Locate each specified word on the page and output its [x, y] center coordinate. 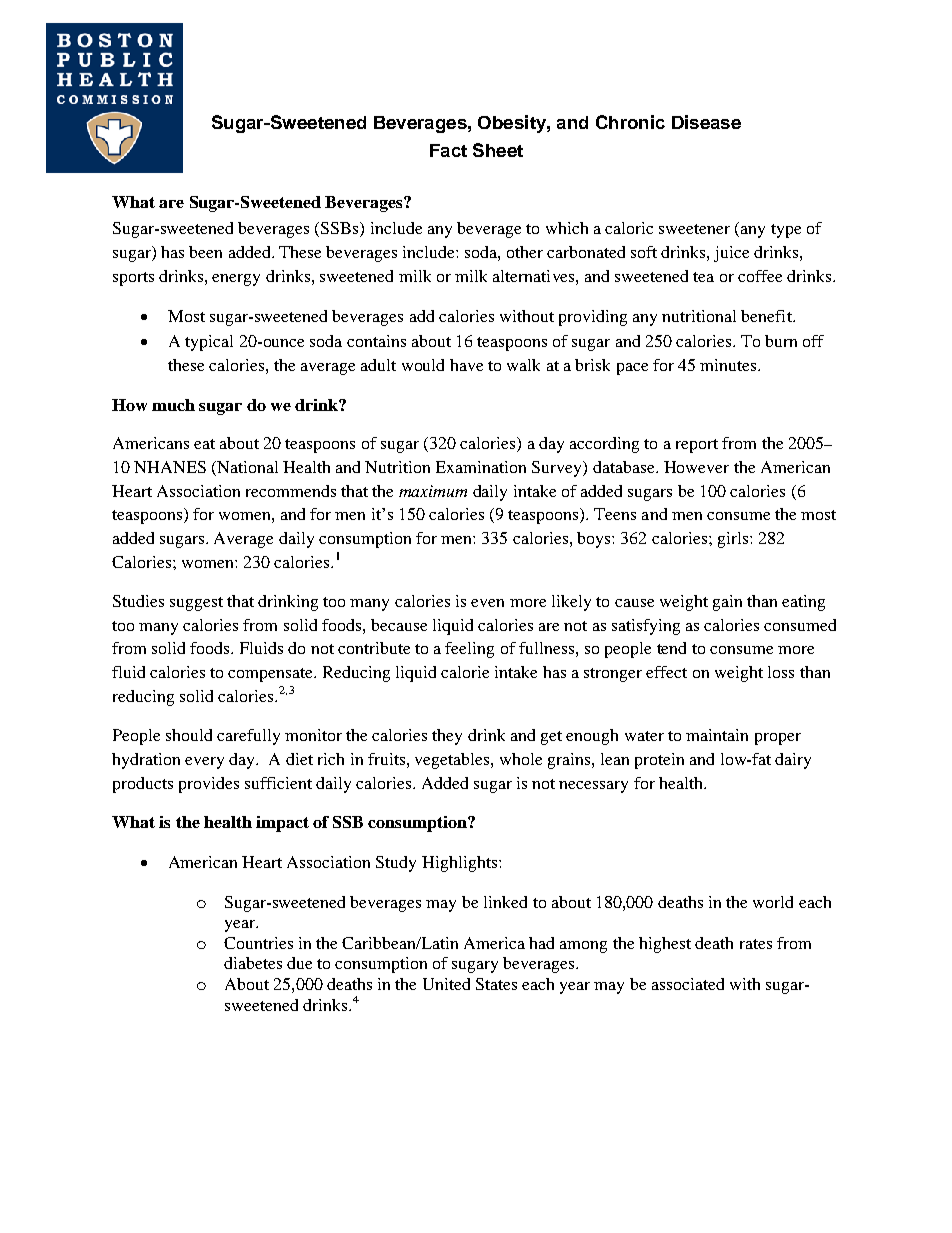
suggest [196, 604]
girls [734, 540]
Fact [448, 150]
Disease [706, 122]
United [446, 984]
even [487, 603]
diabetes [253, 963]
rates [756, 944]
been [205, 252]
